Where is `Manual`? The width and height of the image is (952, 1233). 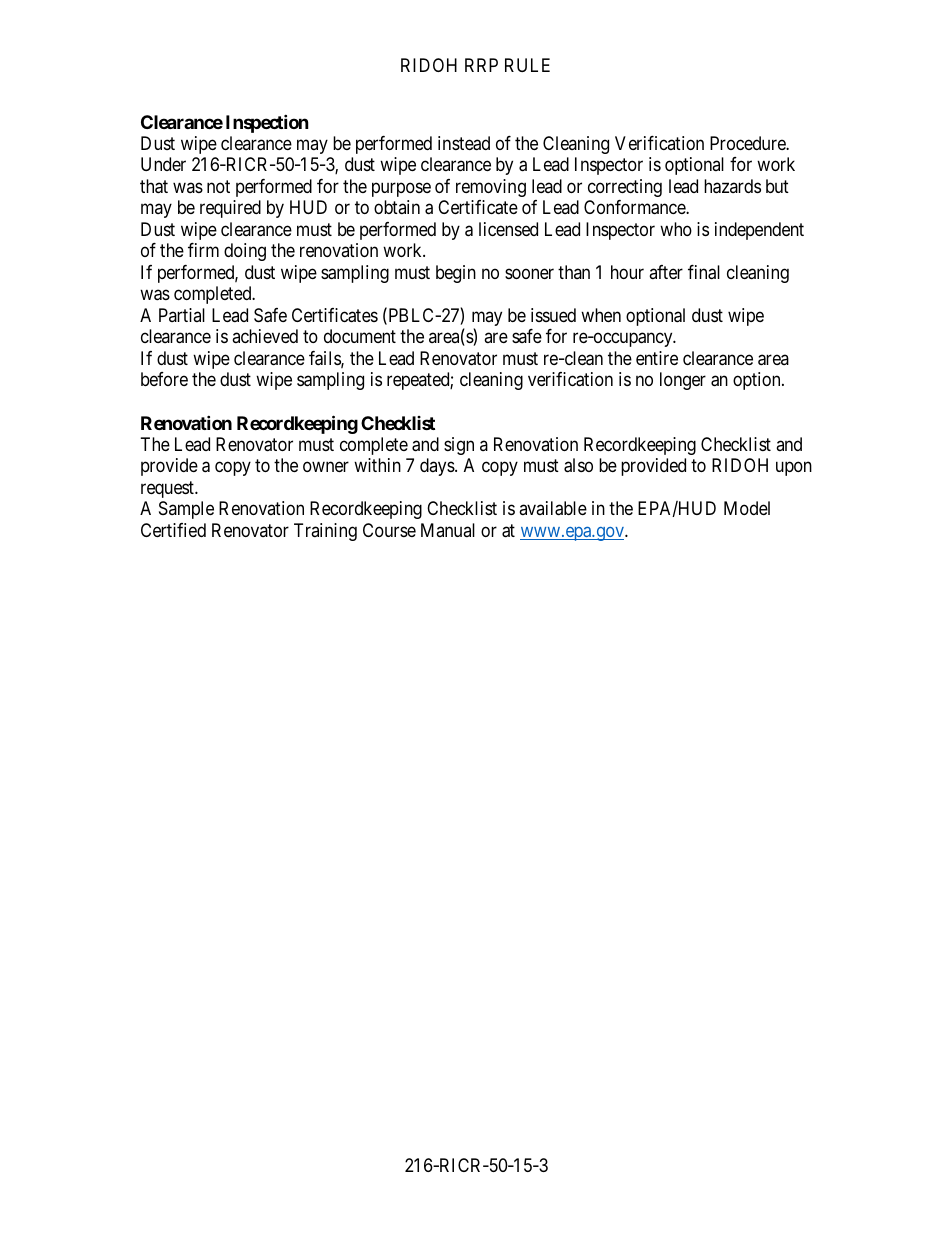 Manual is located at coordinates (448, 530).
